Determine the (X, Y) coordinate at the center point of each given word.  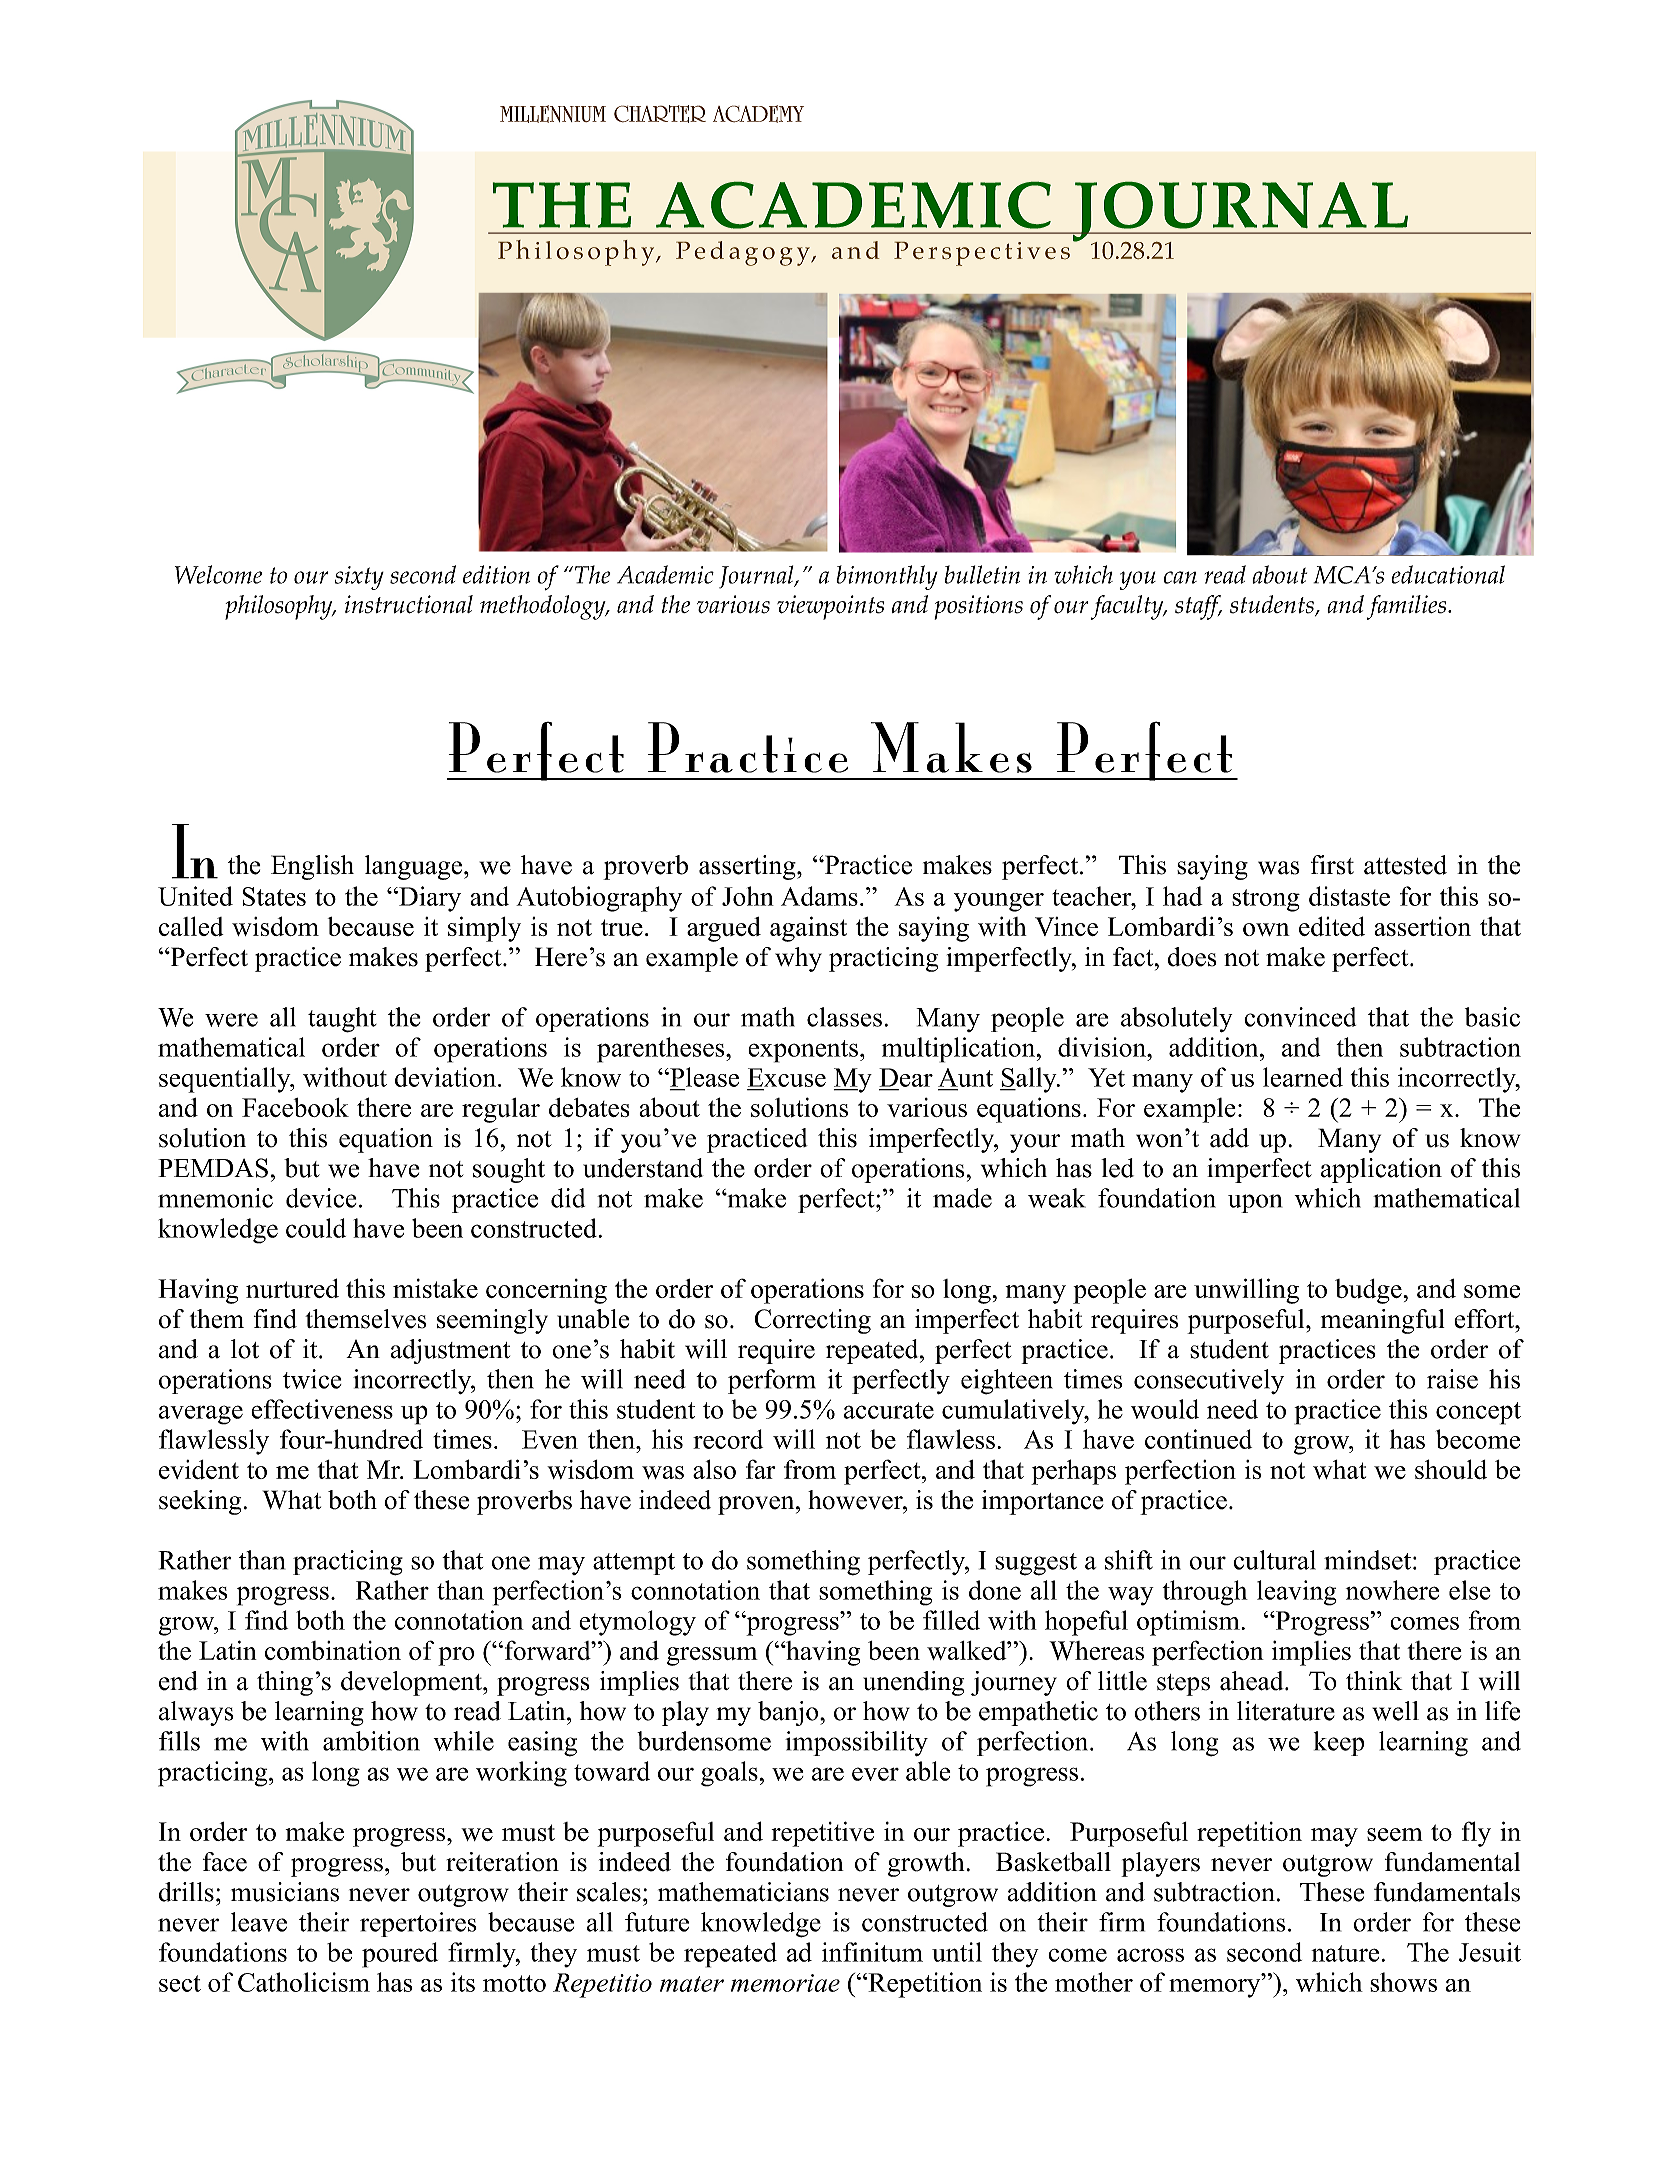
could (316, 1228)
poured (400, 1955)
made (962, 1198)
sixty (359, 578)
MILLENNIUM (553, 114)
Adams (819, 896)
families (1408, 607)
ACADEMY (758, 114)
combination (333, 1650)
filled (951, 1620)
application (1381, 1170)
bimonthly (887, 577)
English (312, 867)
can (1180, 577)
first (1332, 865)
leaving (1297, 1593)
